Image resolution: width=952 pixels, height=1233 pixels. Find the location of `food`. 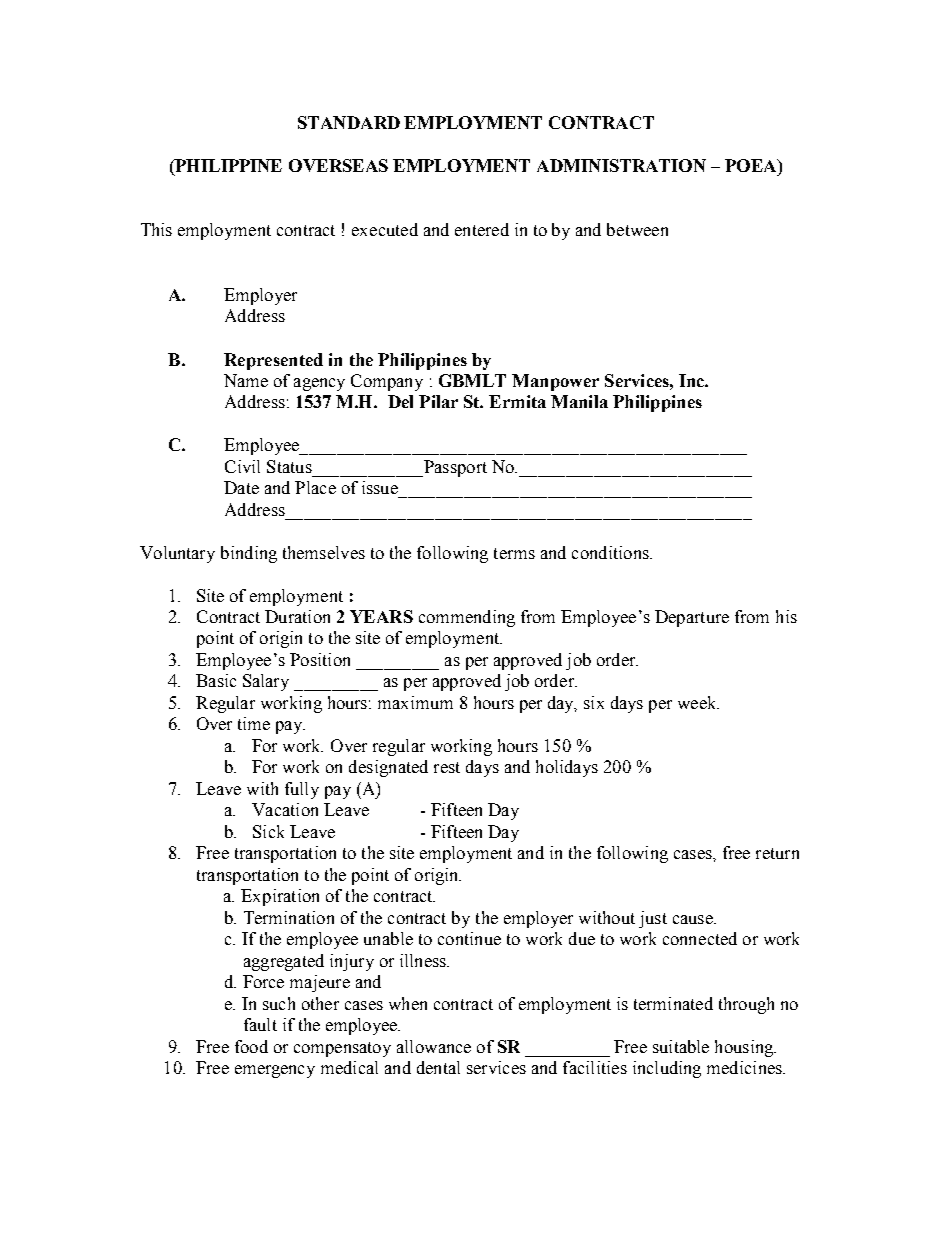

food is located at coordinates (251, 1046).
